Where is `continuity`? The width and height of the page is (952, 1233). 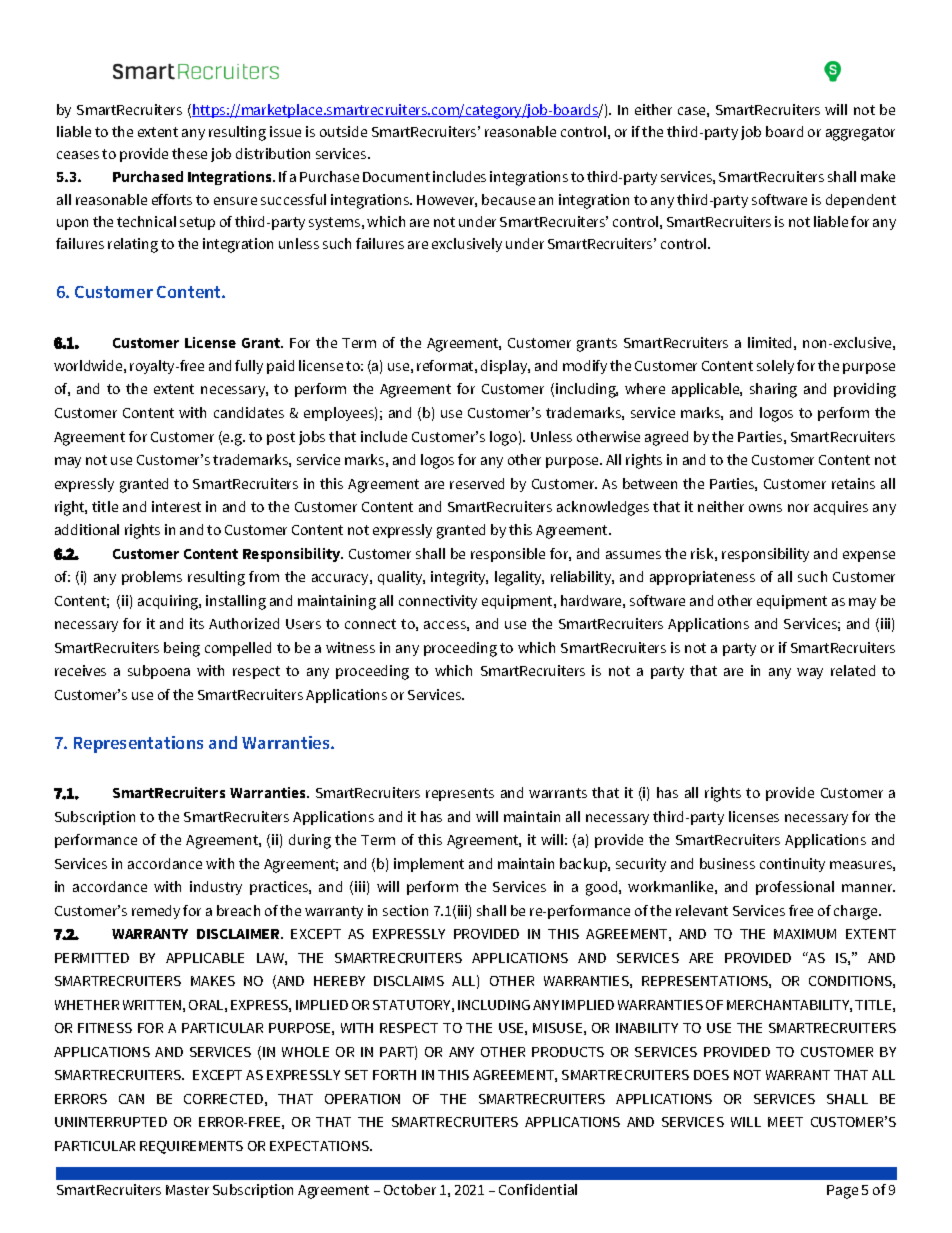
continuity is located at coordinates (792, 865).
